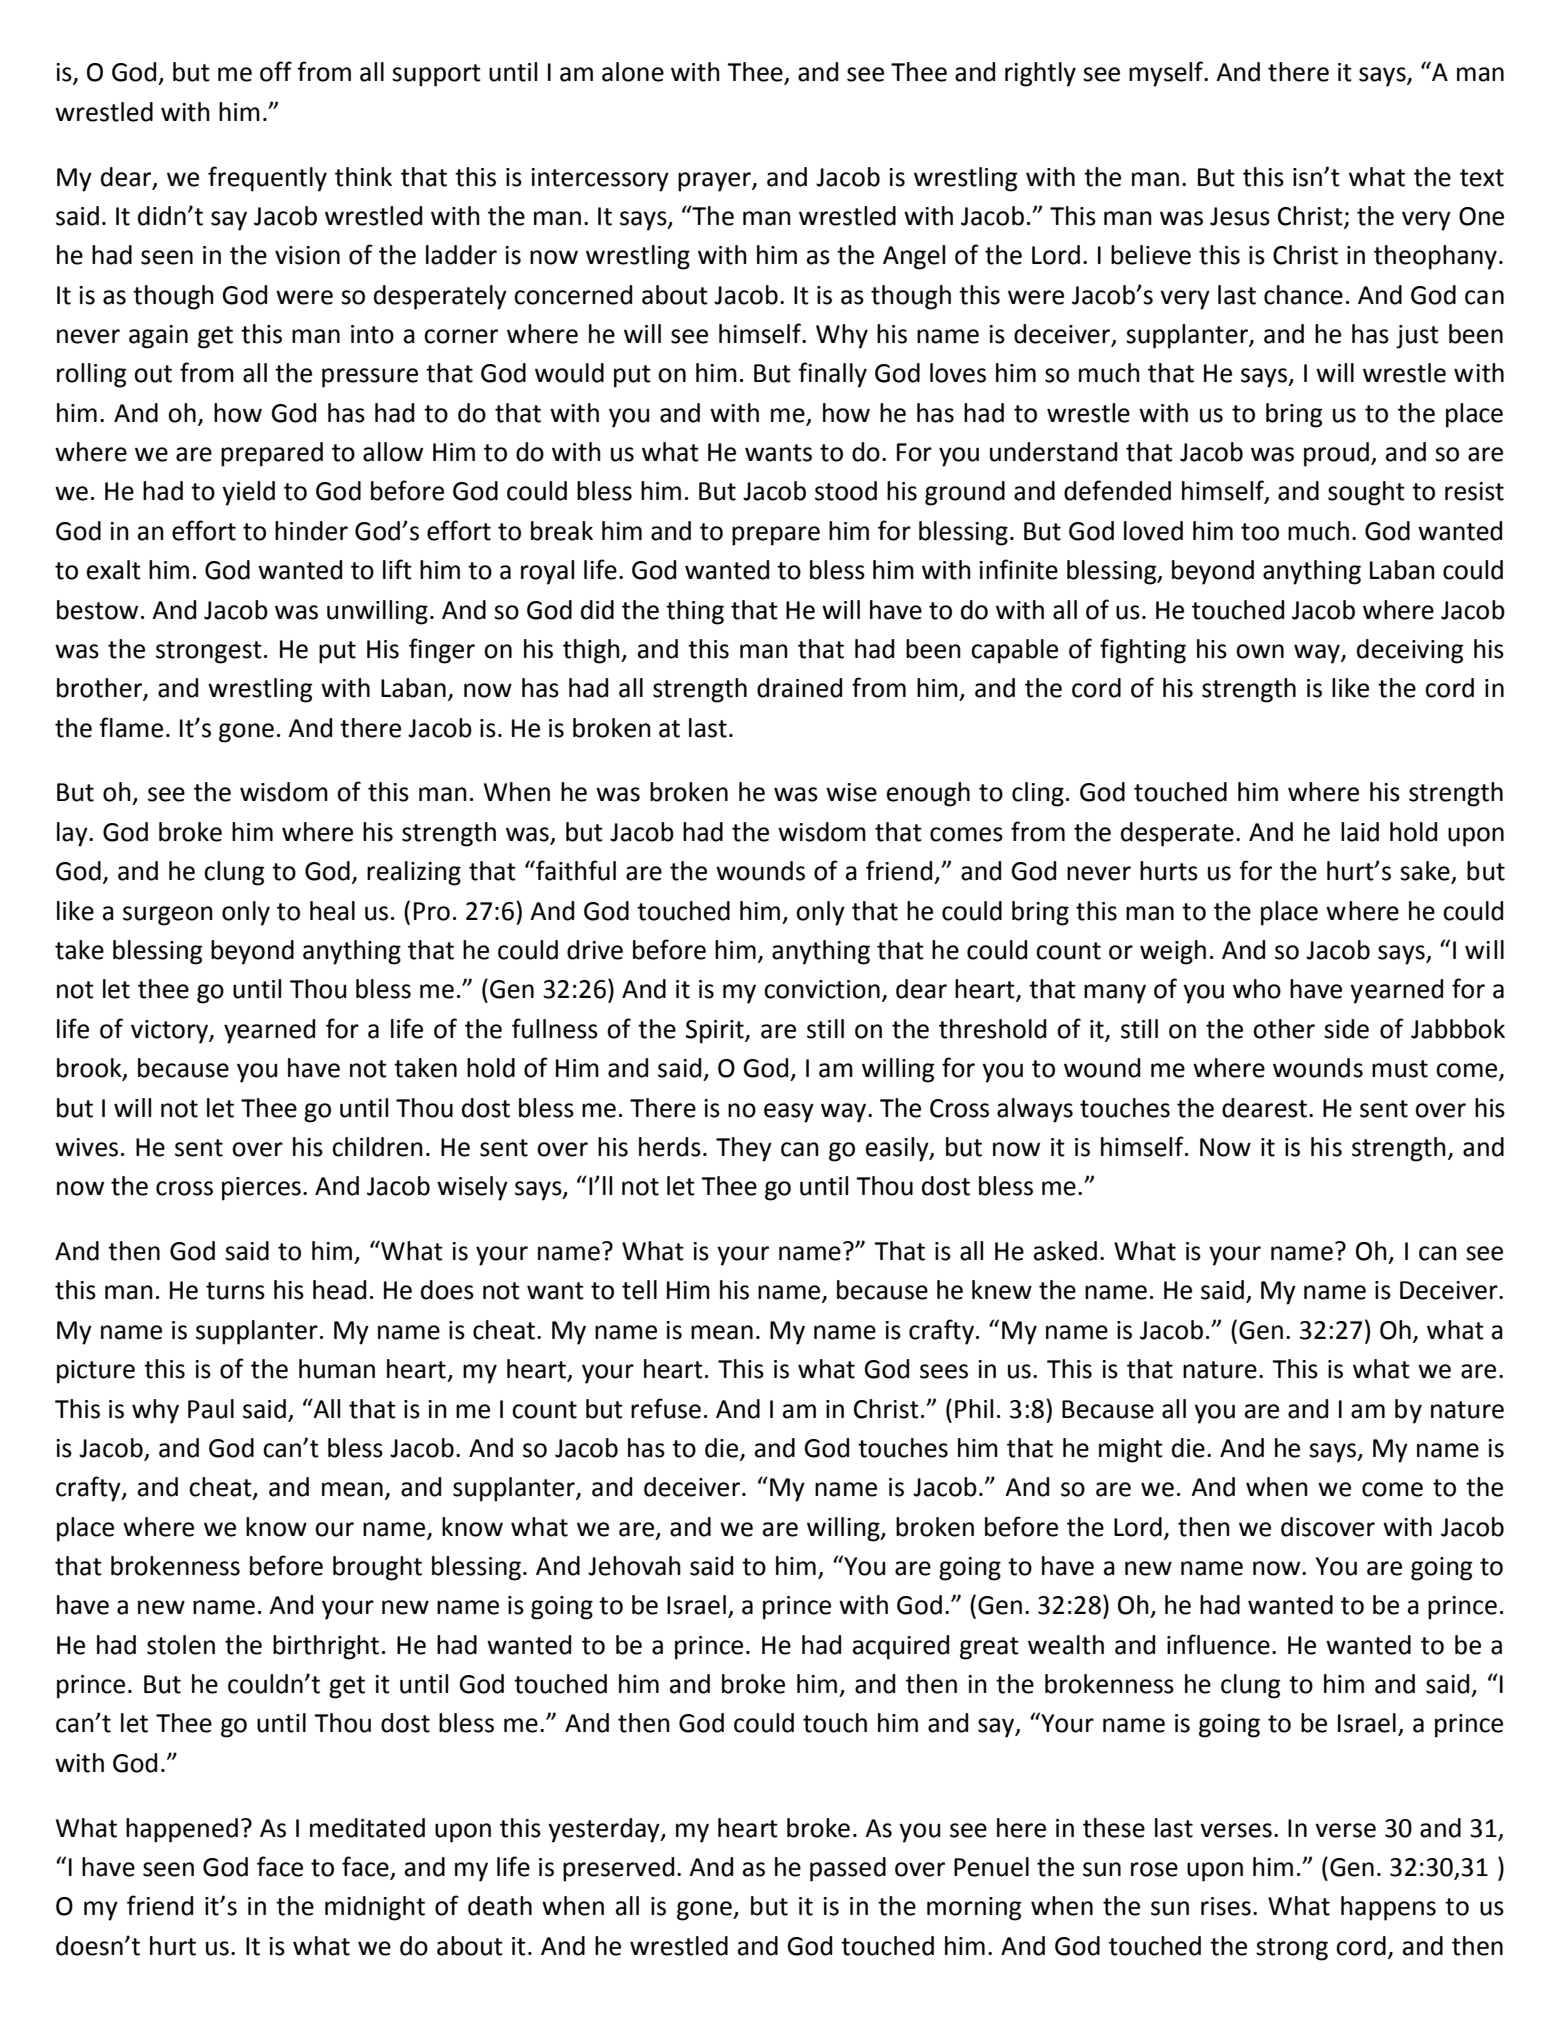 This screenshot has height=2019, width=1560. Describe the element at coordinates (182, 1830) in the screenshot. I see `happened` at that location.
